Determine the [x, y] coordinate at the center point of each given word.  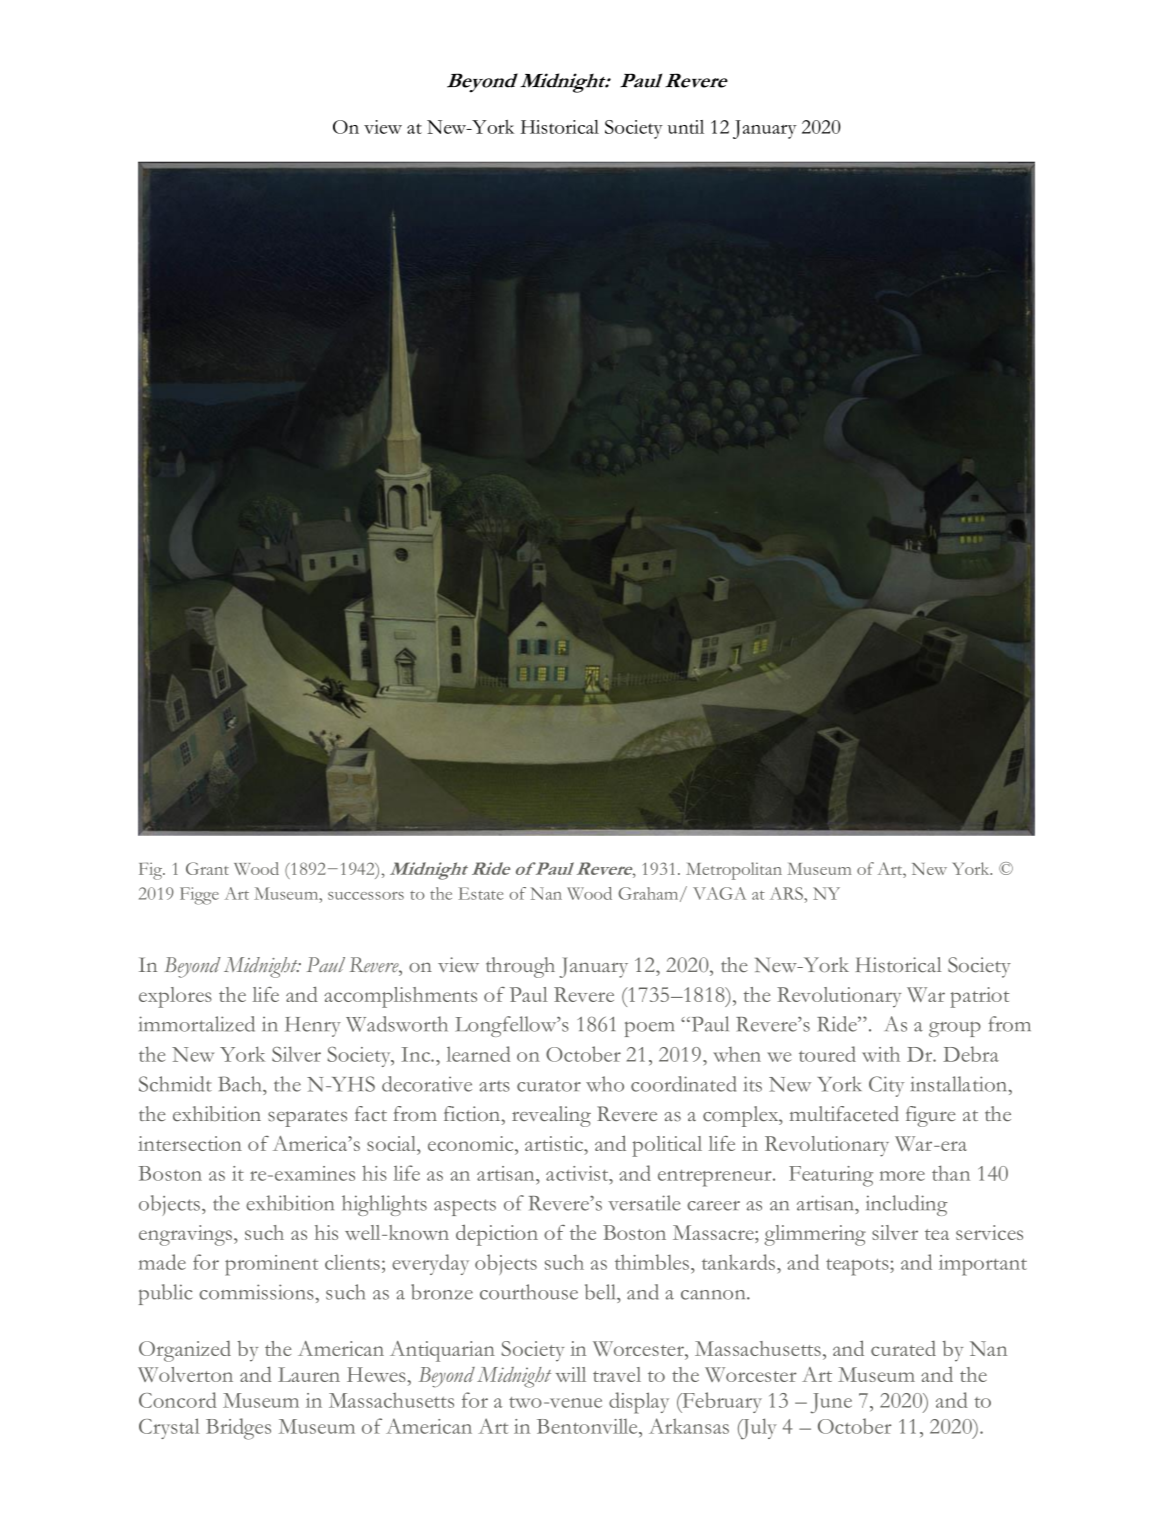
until [686, 127]
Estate [480, 893]
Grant [207, 868]
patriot [980, 997]
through [520, 967]
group [955, 1029]
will [571, 1374]
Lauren [309, 1374]
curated [903, 1348]
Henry [313, 1027]
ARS [787, 893]
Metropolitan [734, 871]
